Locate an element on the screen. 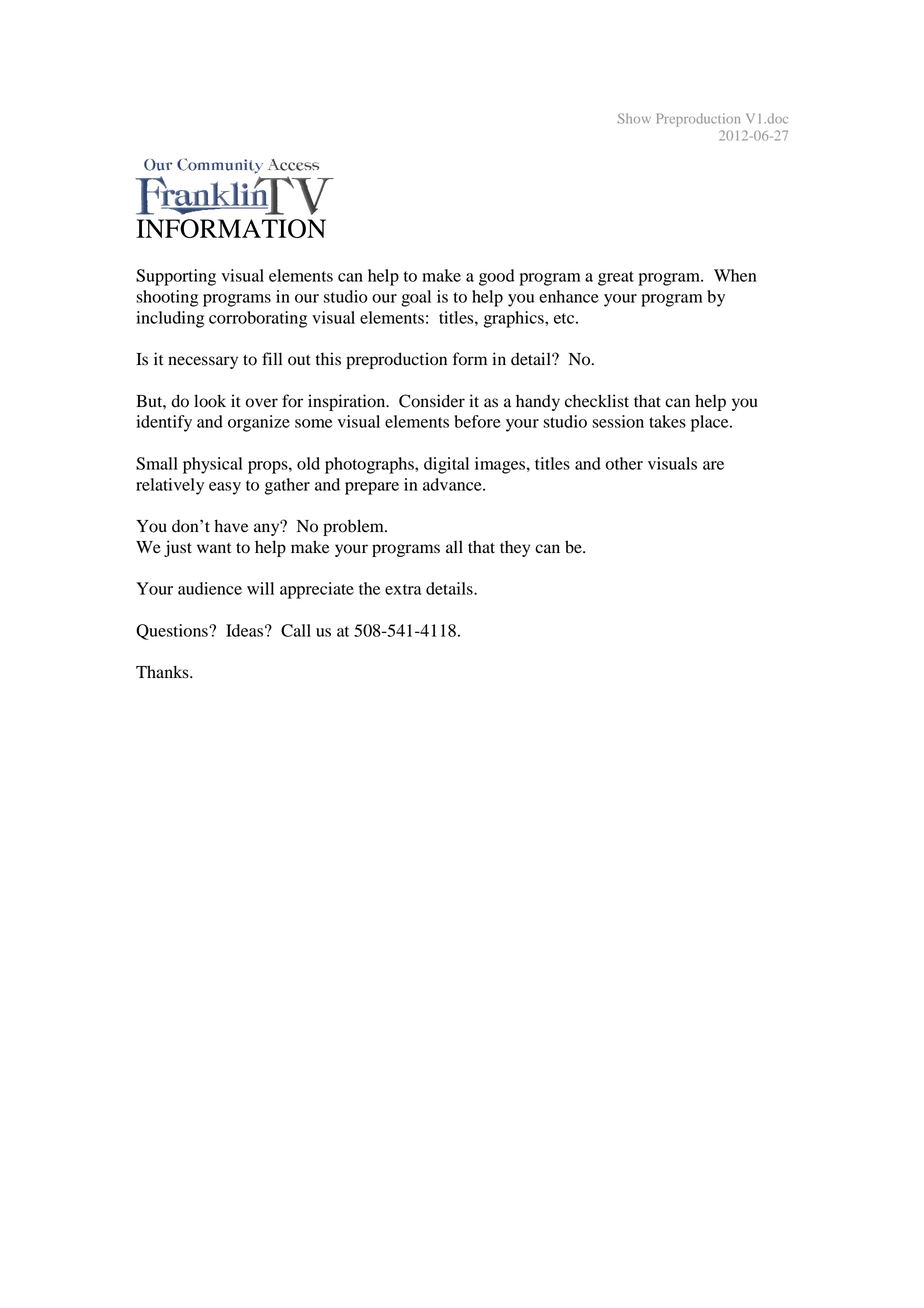  Consider is located at coordinates (432, 401).
